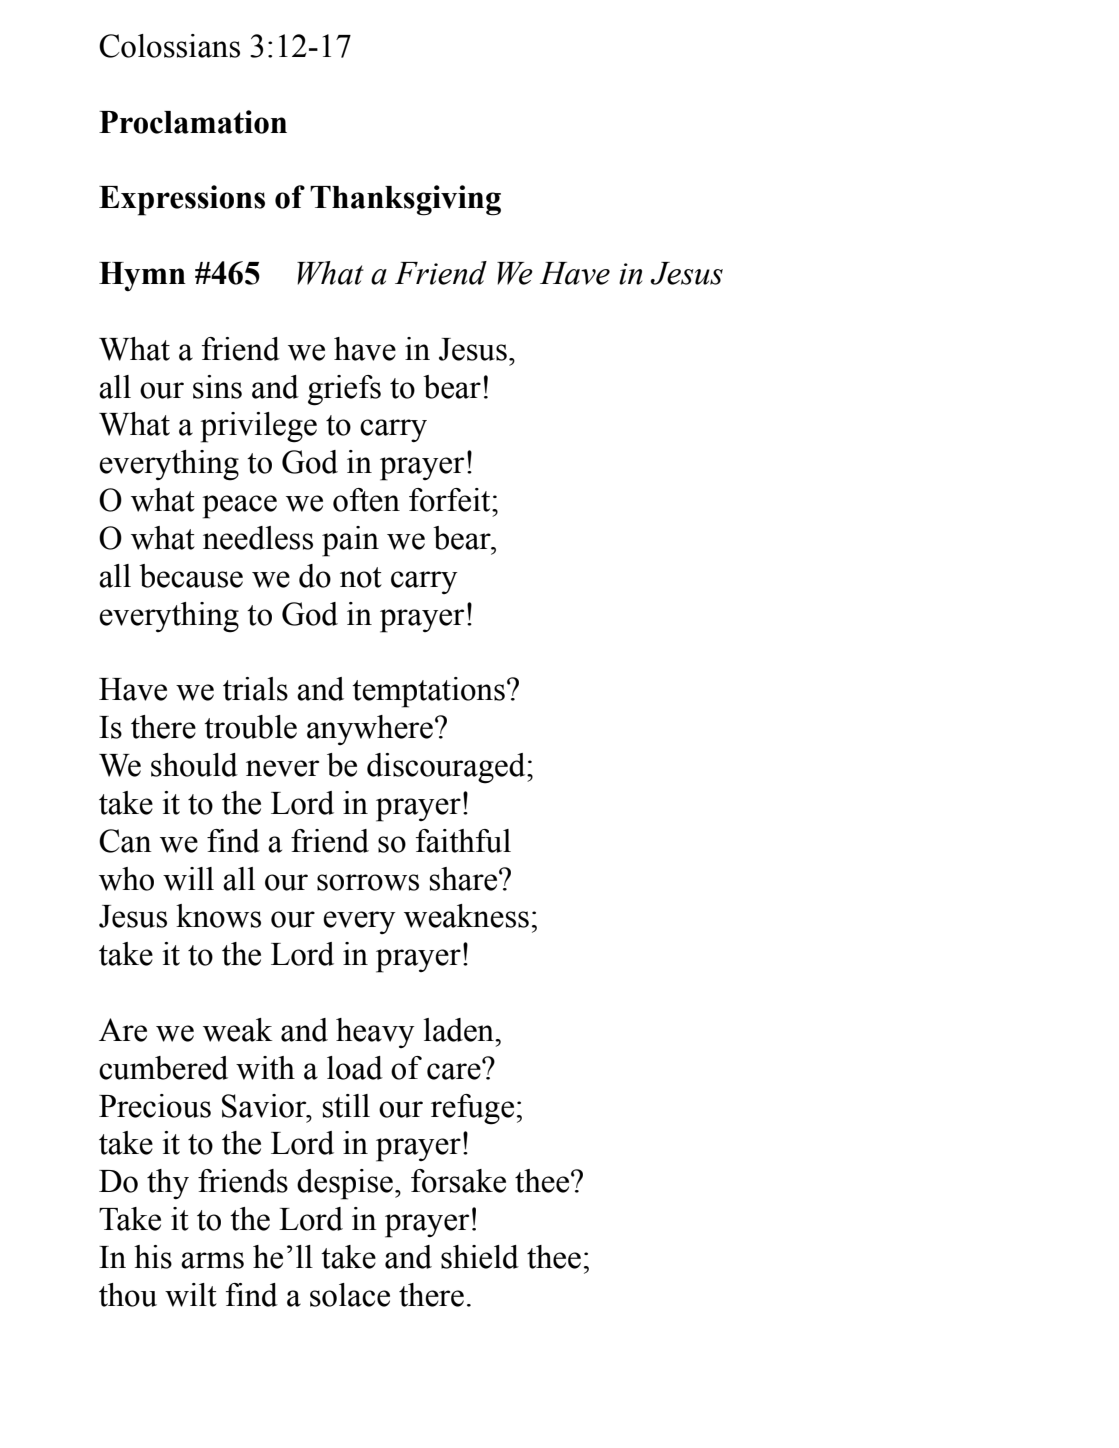  What do you see at coordinates (191, 576) in the image?
I see `because` at bounding box center [191, 576].
